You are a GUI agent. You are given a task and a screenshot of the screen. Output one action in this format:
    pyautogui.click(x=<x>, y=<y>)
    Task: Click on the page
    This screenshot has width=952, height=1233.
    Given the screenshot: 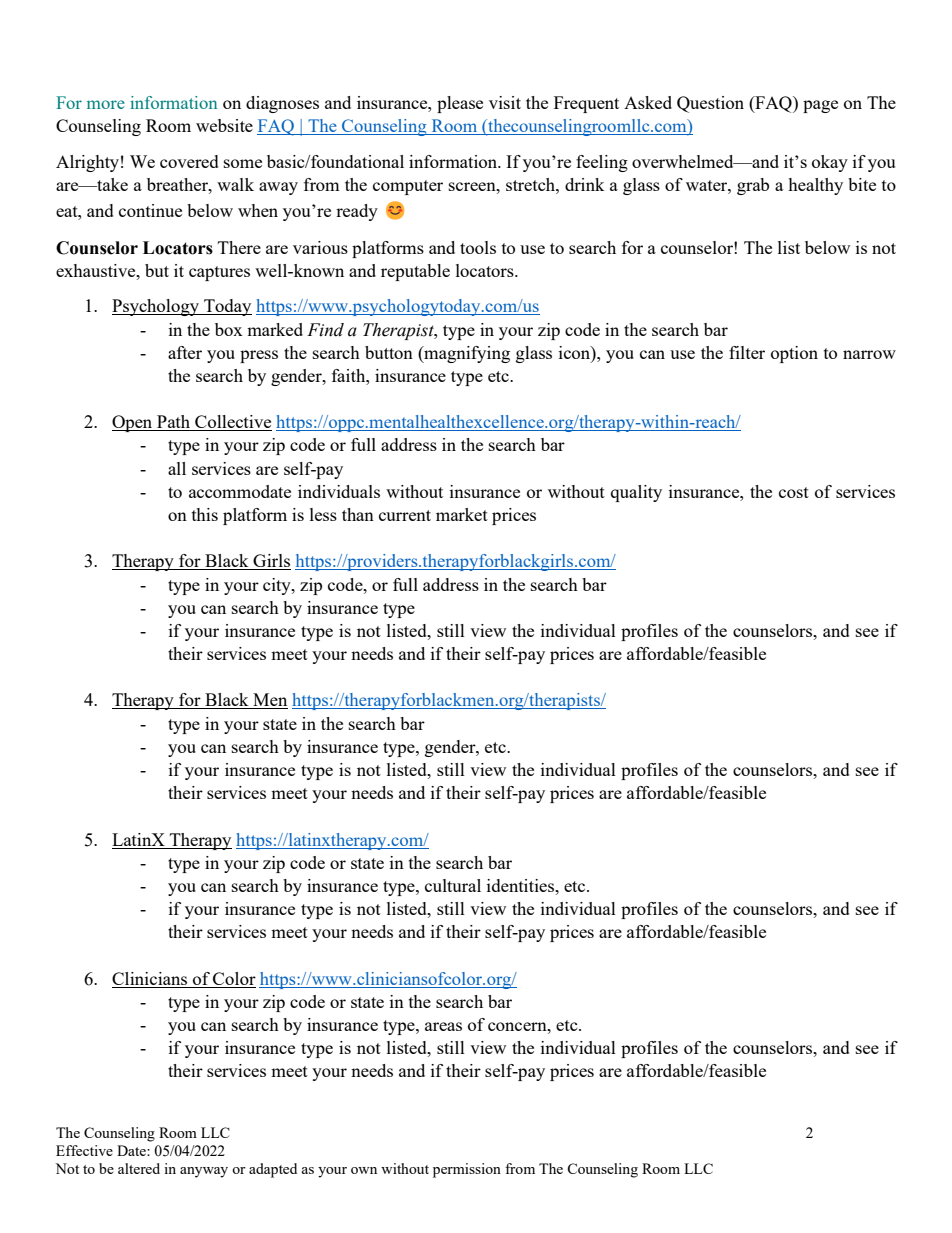 What is the action you would take?
    pyautogui.click(x=820, y=106)
